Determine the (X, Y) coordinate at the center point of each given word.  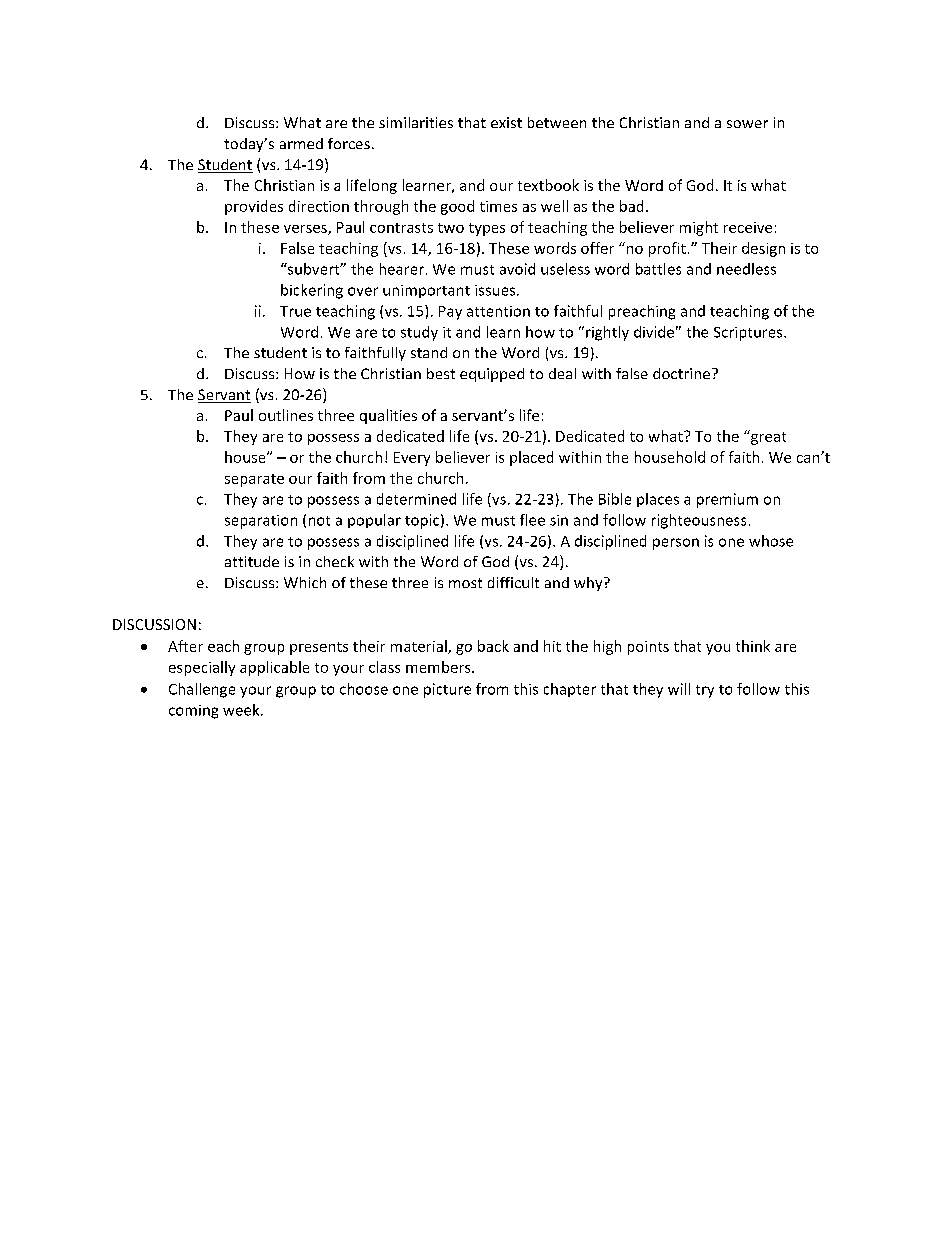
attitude (252, 561)
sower (747, 124)
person (676, 544)
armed (301, 143)
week (242, 710)
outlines (286, 415)
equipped (492, 375)
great (767, 437)
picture (447, 690)
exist (506, 122)
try (705, 691)
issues (496, 290)
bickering (312, 291)
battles (658, 269)
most (465, 583)
